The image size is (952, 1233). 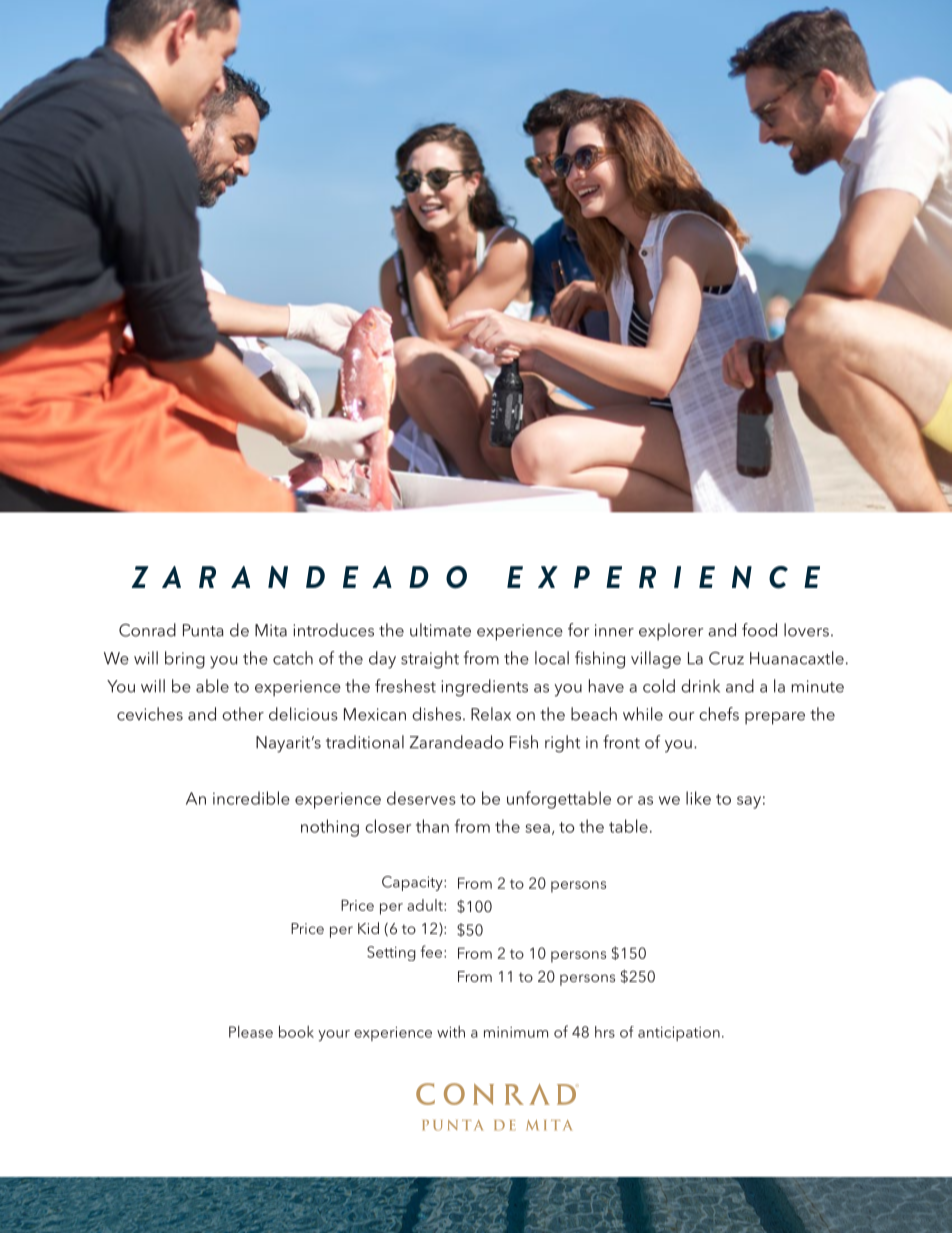 What do you see at coordinates (330, 828) in the screenshot?
I see `nothing` at bounding box center [330, 828].
